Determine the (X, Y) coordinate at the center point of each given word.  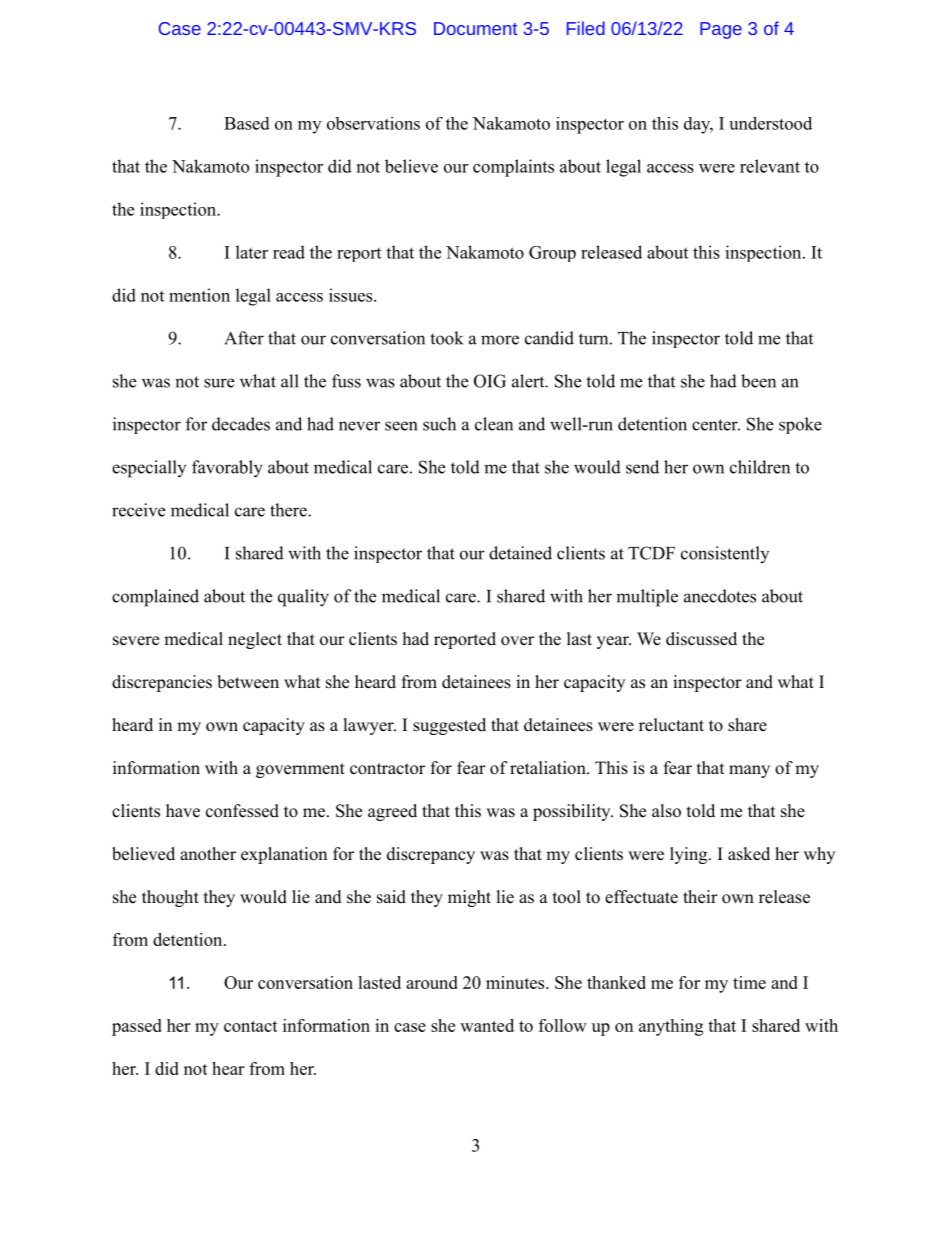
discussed (701, 639)
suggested (449, 726)
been (758, 381)
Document (475, 28)
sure (219, 383)
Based (247, 123)
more (500, 340)
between (248, 682)
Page (721, 30)
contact (251, 1026)
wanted (487, 1025)
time (749, 982)
